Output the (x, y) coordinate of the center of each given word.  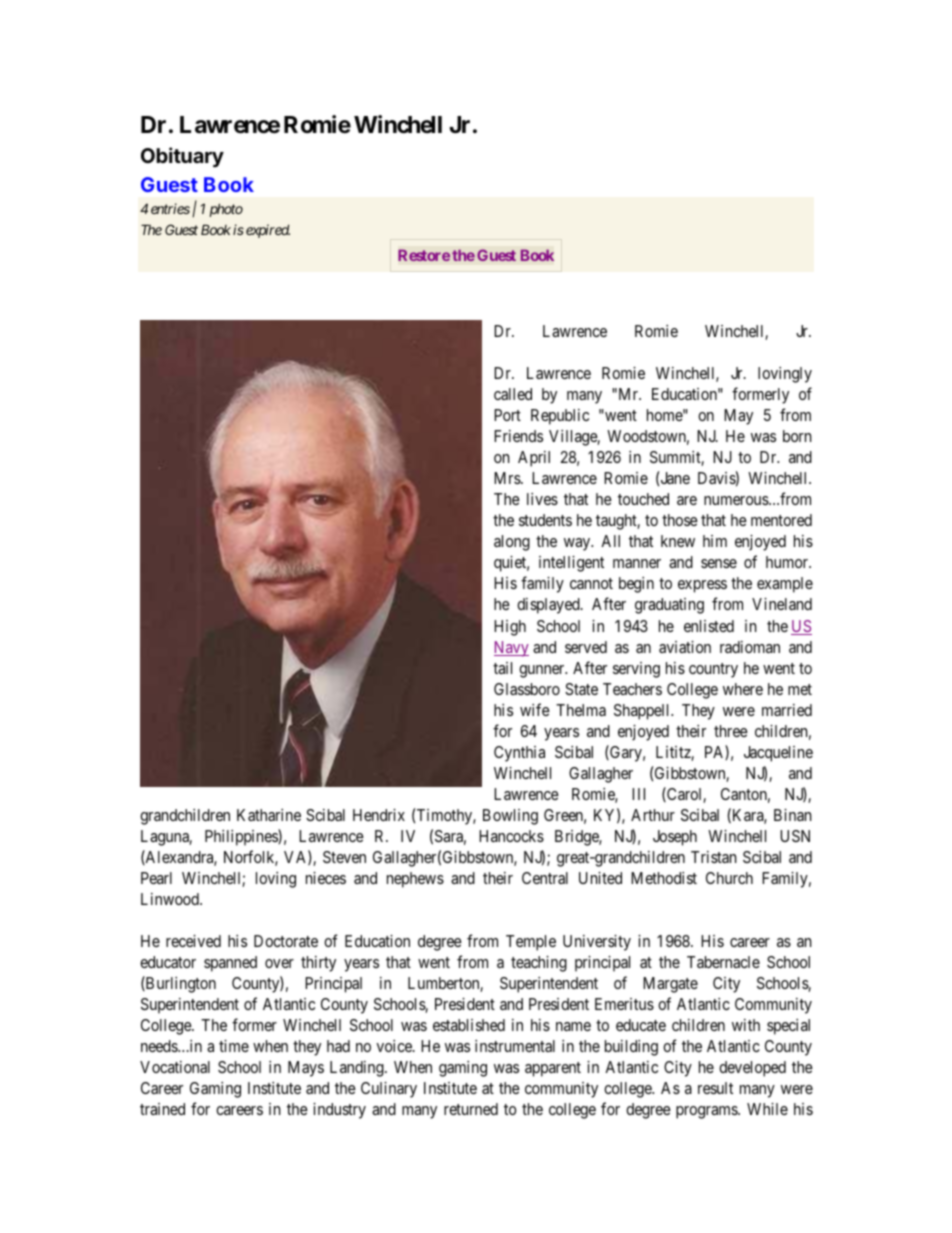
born (797, 436)
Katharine (269, 815)
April (534, 459)
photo (226, 210)
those (680, 520)
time (234, 1046)
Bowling (510, 817)
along (512, 543)
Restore (424, 255)
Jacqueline (778, 754)
